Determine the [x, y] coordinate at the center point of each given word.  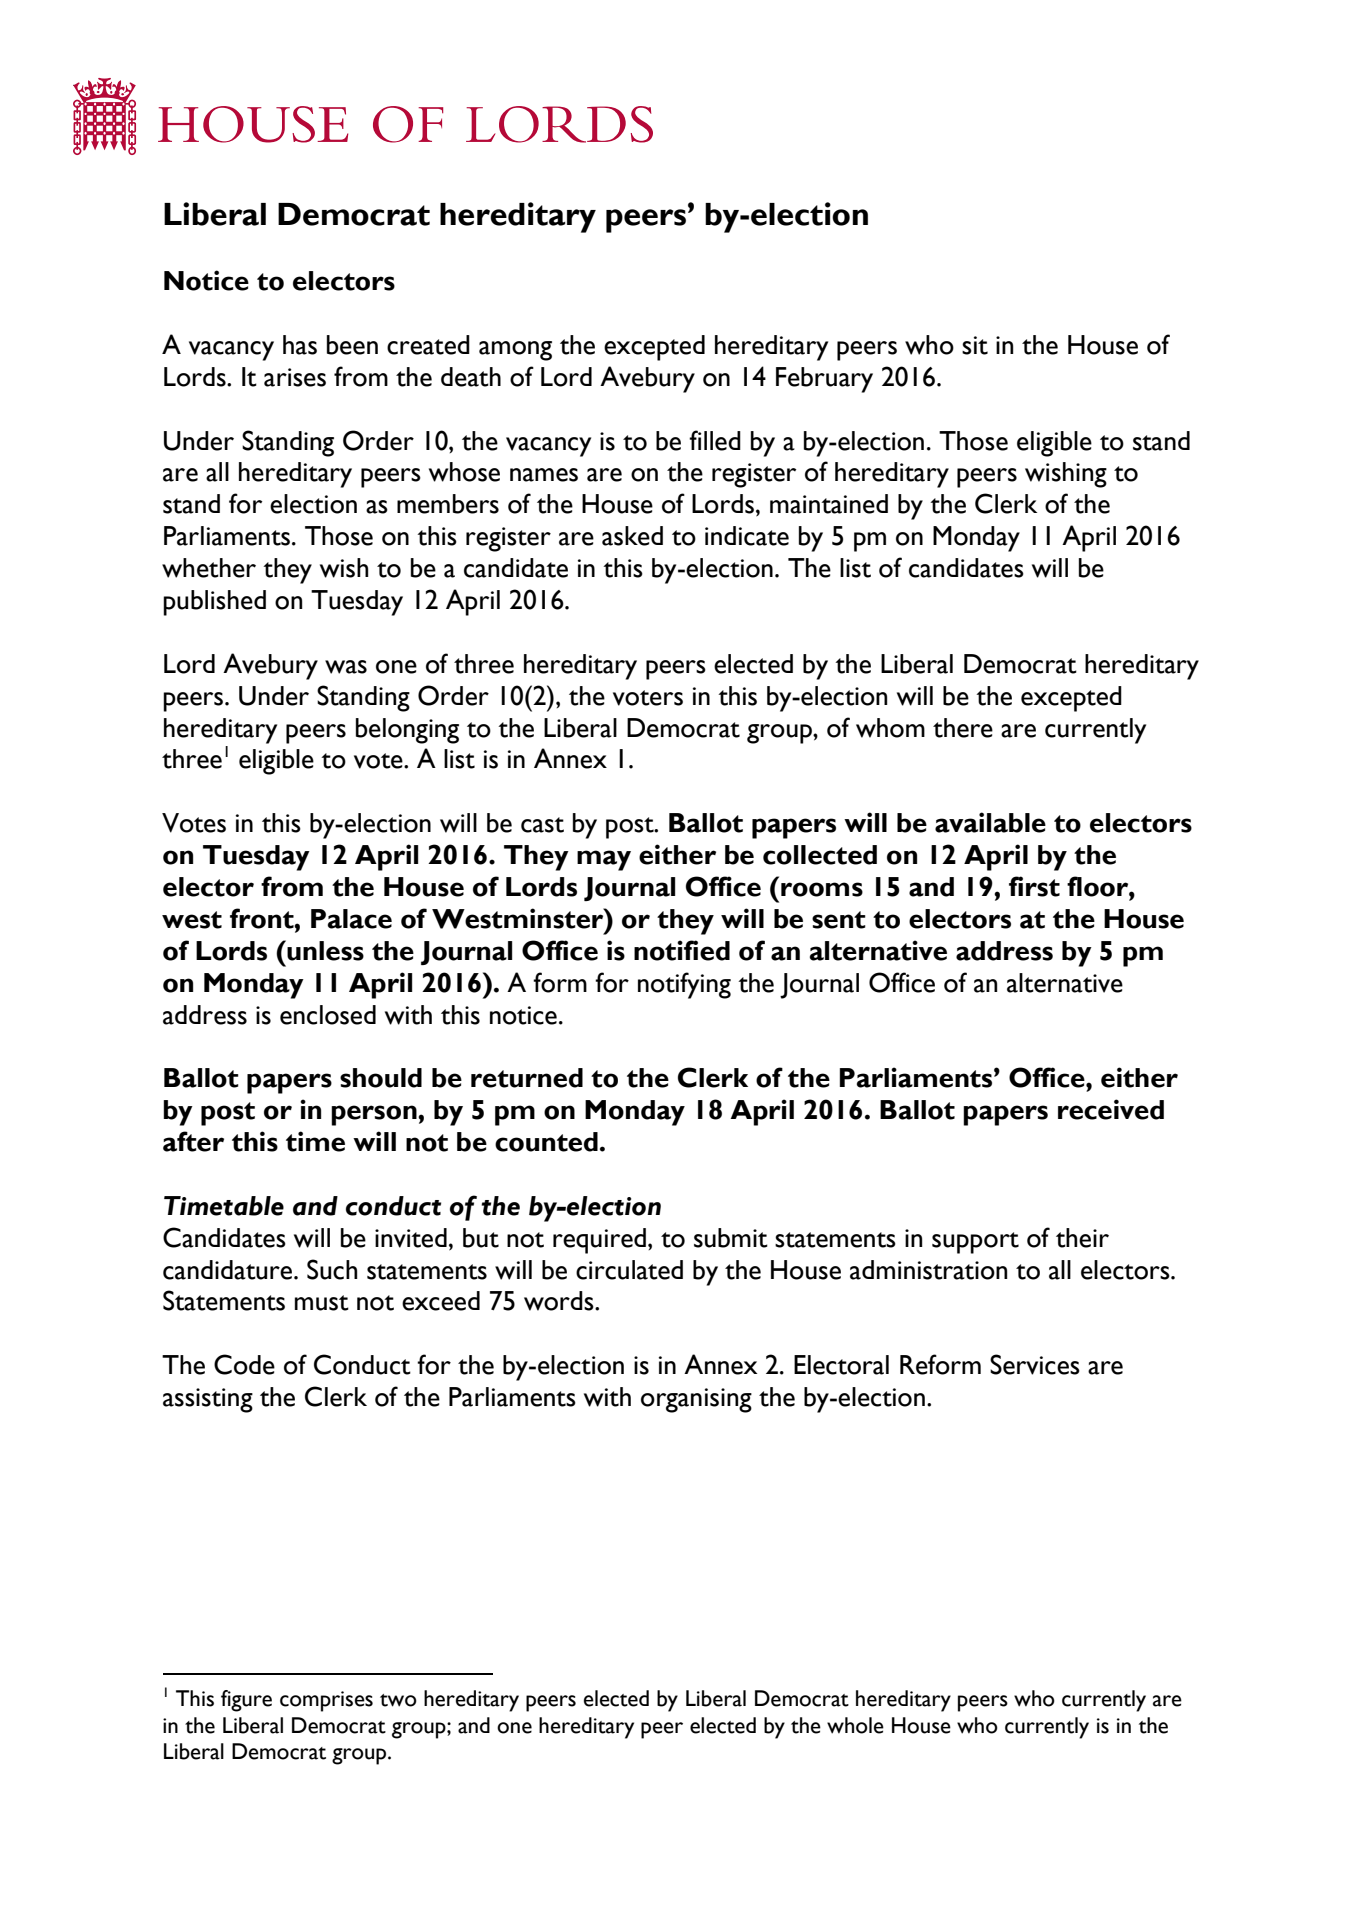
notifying [684, 985]
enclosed [328, 1015]
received [1111, 1109]
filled [715, 440]
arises [295, 377]
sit [975, 345]
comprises [326, 1701]
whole [855, 1725]
